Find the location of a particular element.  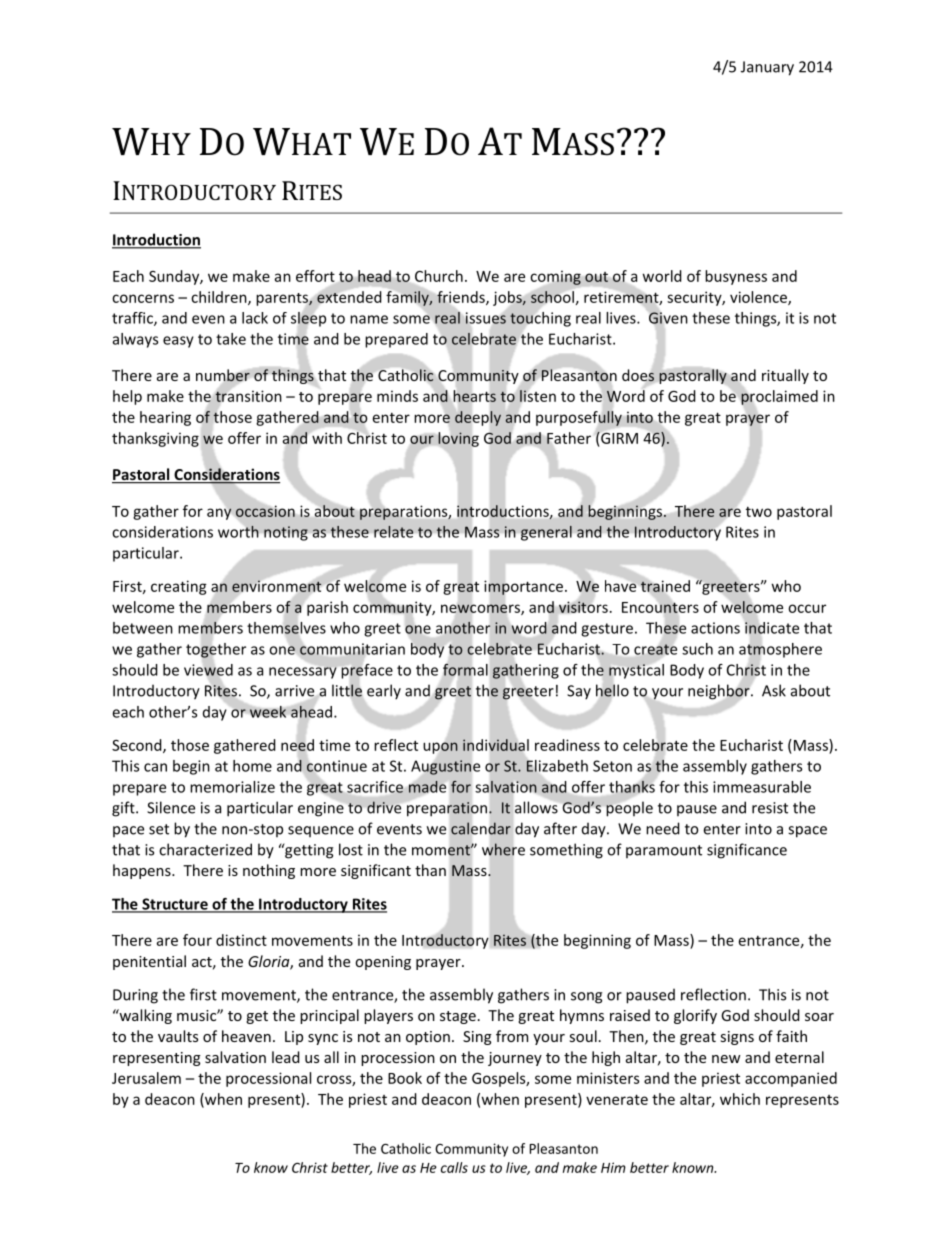

newcomers is located at coordinates (481, 609).
